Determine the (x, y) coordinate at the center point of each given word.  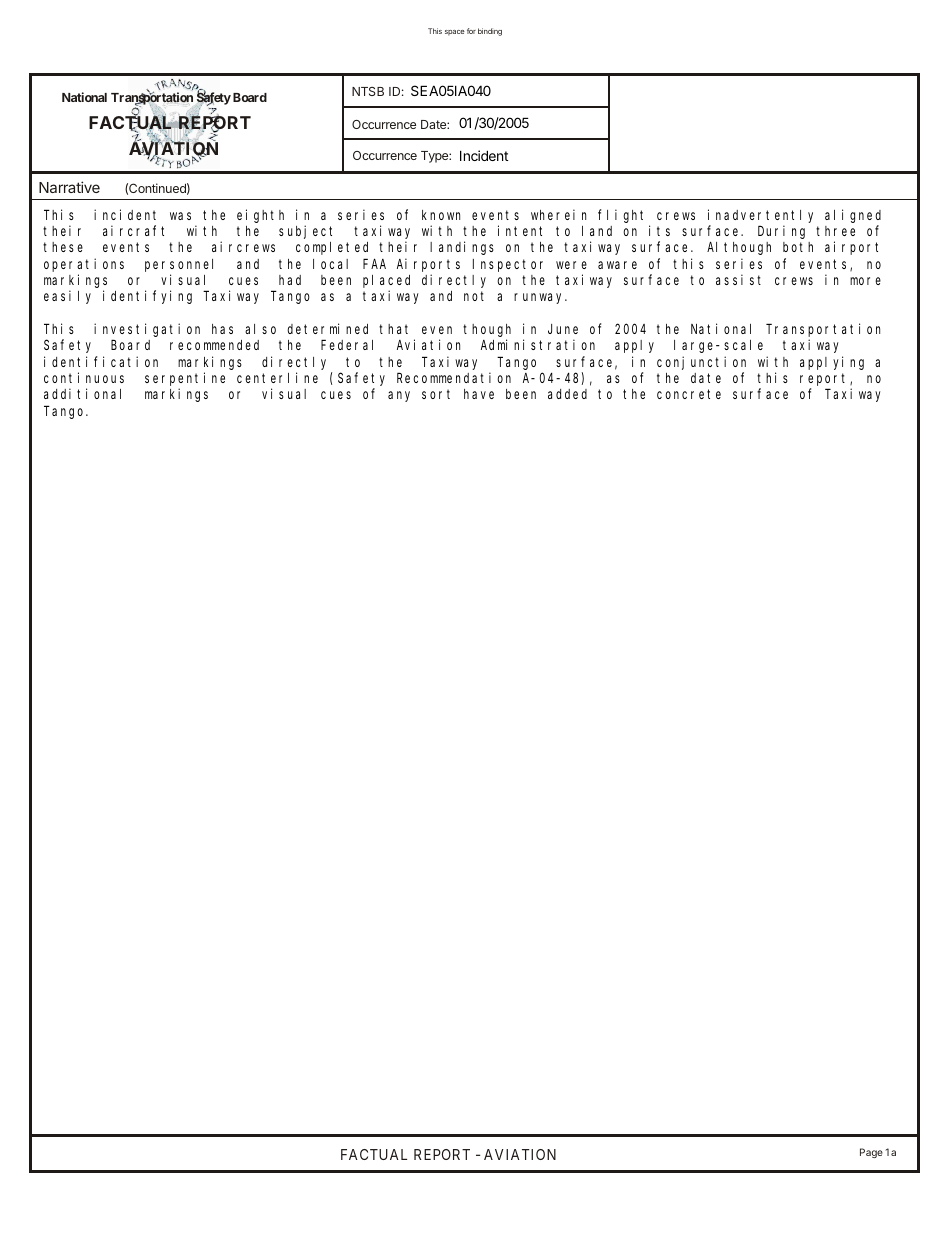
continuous (84, 377)
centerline (277, 377)
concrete (689, 394)
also (260, 329)
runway (540, 298)
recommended (214, 345)
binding (490, 32)
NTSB (368, 91)
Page (871, 1153)
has (222, 329)
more (865, 281)
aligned (853, 216)
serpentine (185, 379)
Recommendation (454, 377)
